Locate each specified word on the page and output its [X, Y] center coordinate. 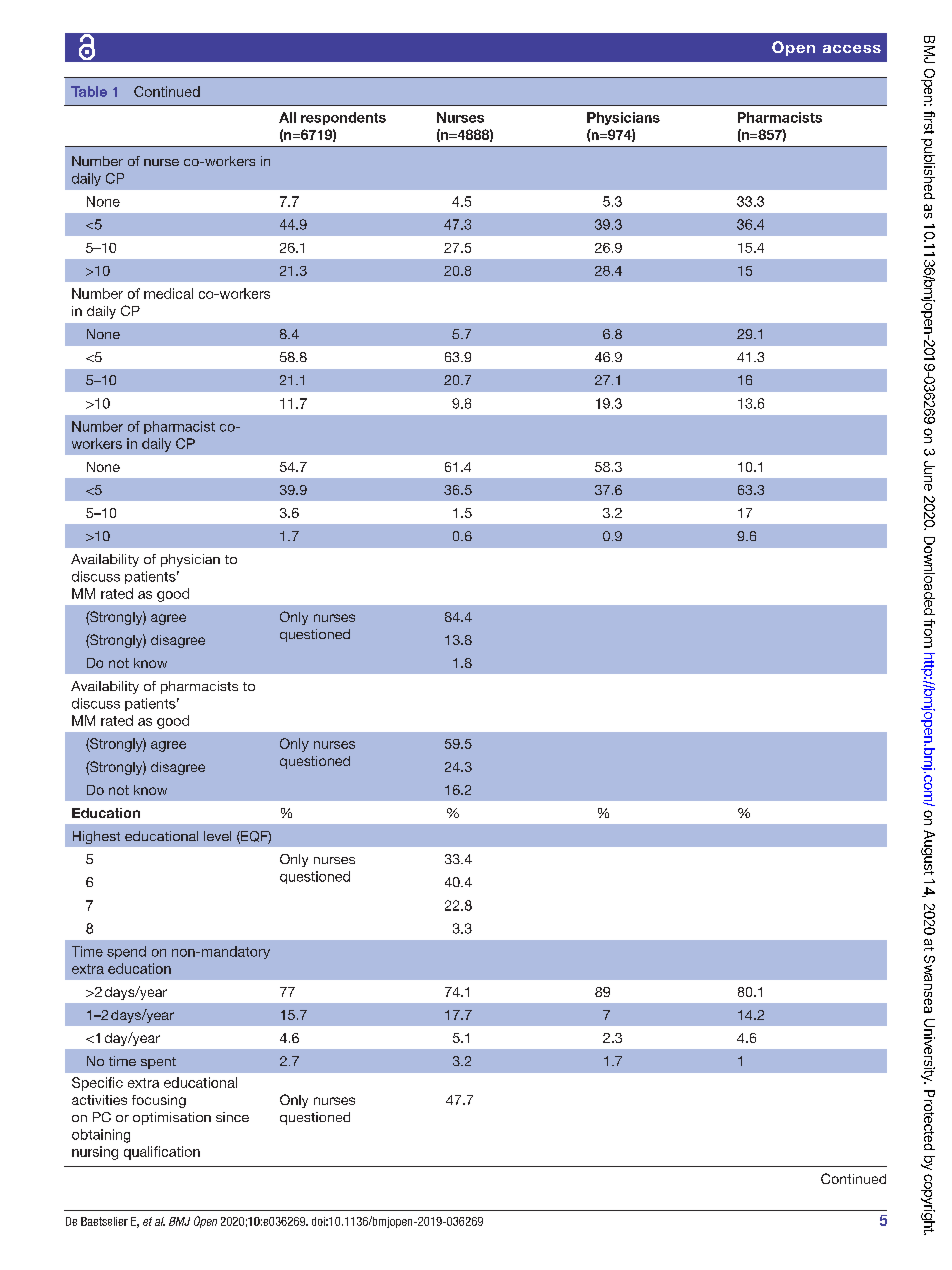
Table [89, 91]
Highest [96, 837]
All [287, 117]
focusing [159, 1101]
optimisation [172, 1118]
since [232, 1117]
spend [126, 952]
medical [168, 293]
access [852, 49]
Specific [97, 1084]
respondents [343, 118]
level [217, 836]
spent [158, 1063]
